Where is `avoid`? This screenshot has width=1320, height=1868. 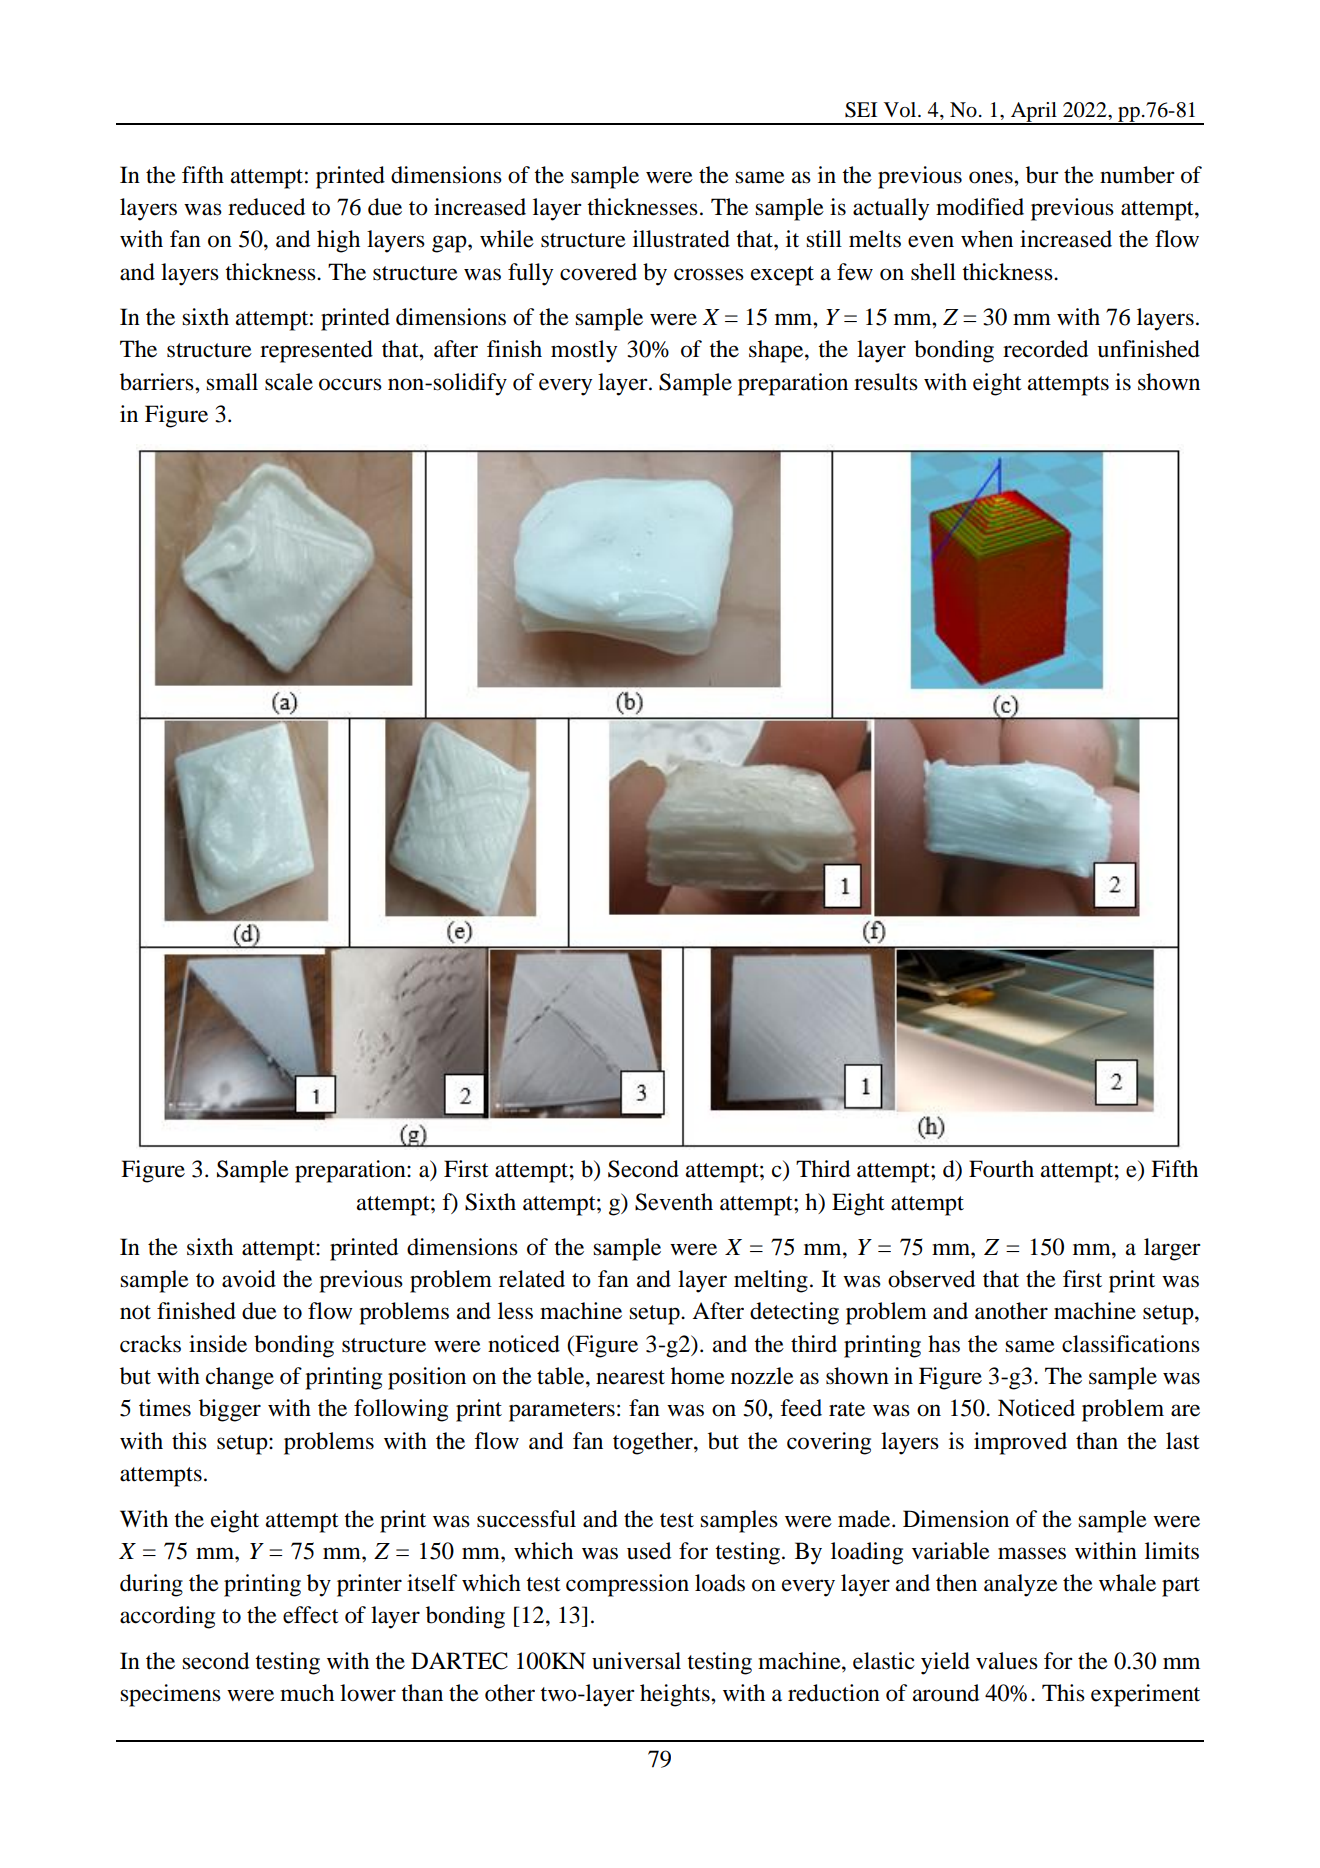 avoid is located at coordinates (249, 1279).
